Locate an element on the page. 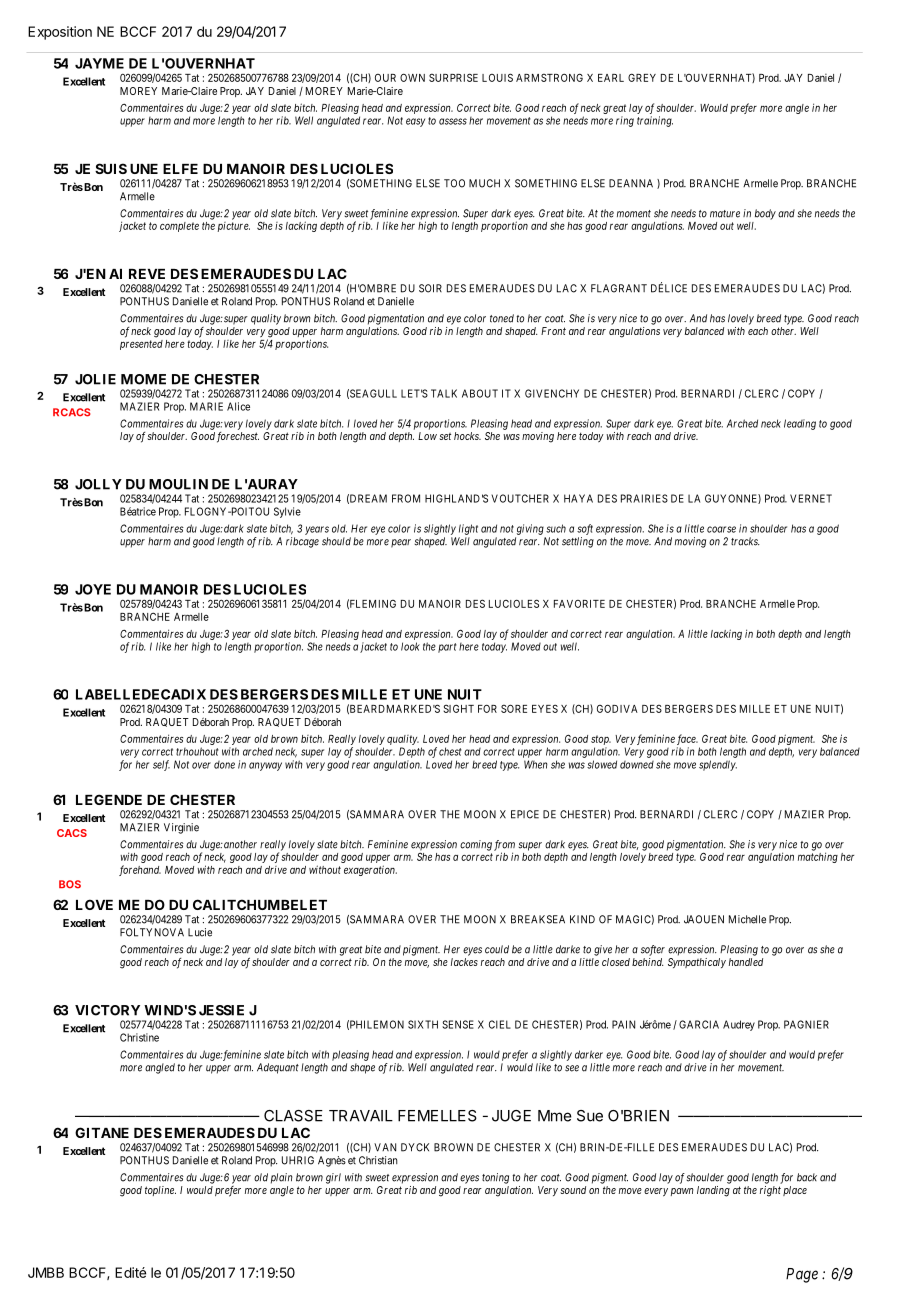 This document has height=1308, width=924. coming is located at coordinates (476, 845).
